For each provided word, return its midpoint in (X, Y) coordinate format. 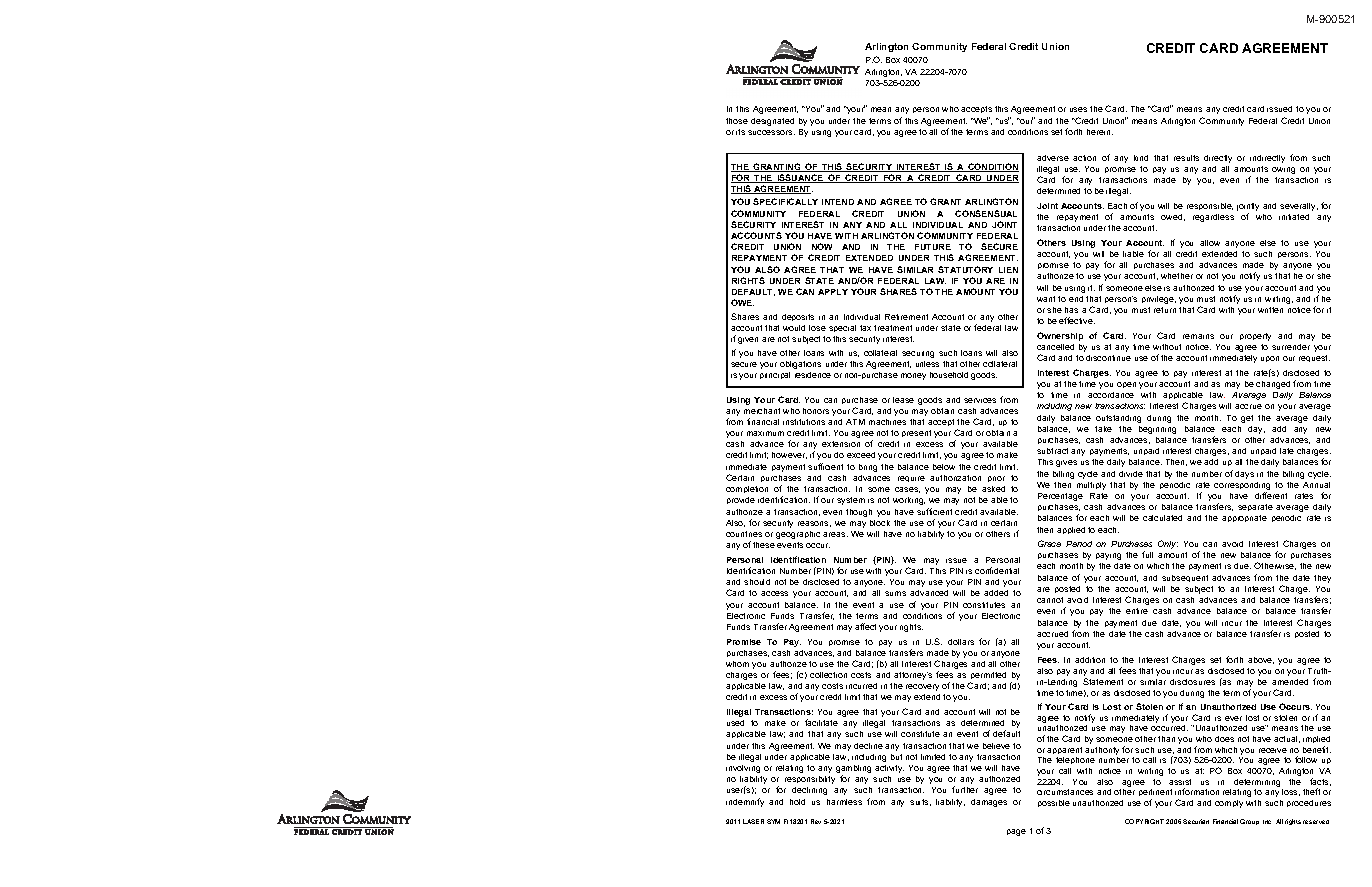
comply (1229, 804)
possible (1054, 803)
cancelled (1055, 347)
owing (1283, 170)
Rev (816, 821)
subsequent (1185, 578)
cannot (1050, 600)
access (774, 593)
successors (771, 132)
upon (1270, 359)
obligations (800, 365)
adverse (1053, 158)
